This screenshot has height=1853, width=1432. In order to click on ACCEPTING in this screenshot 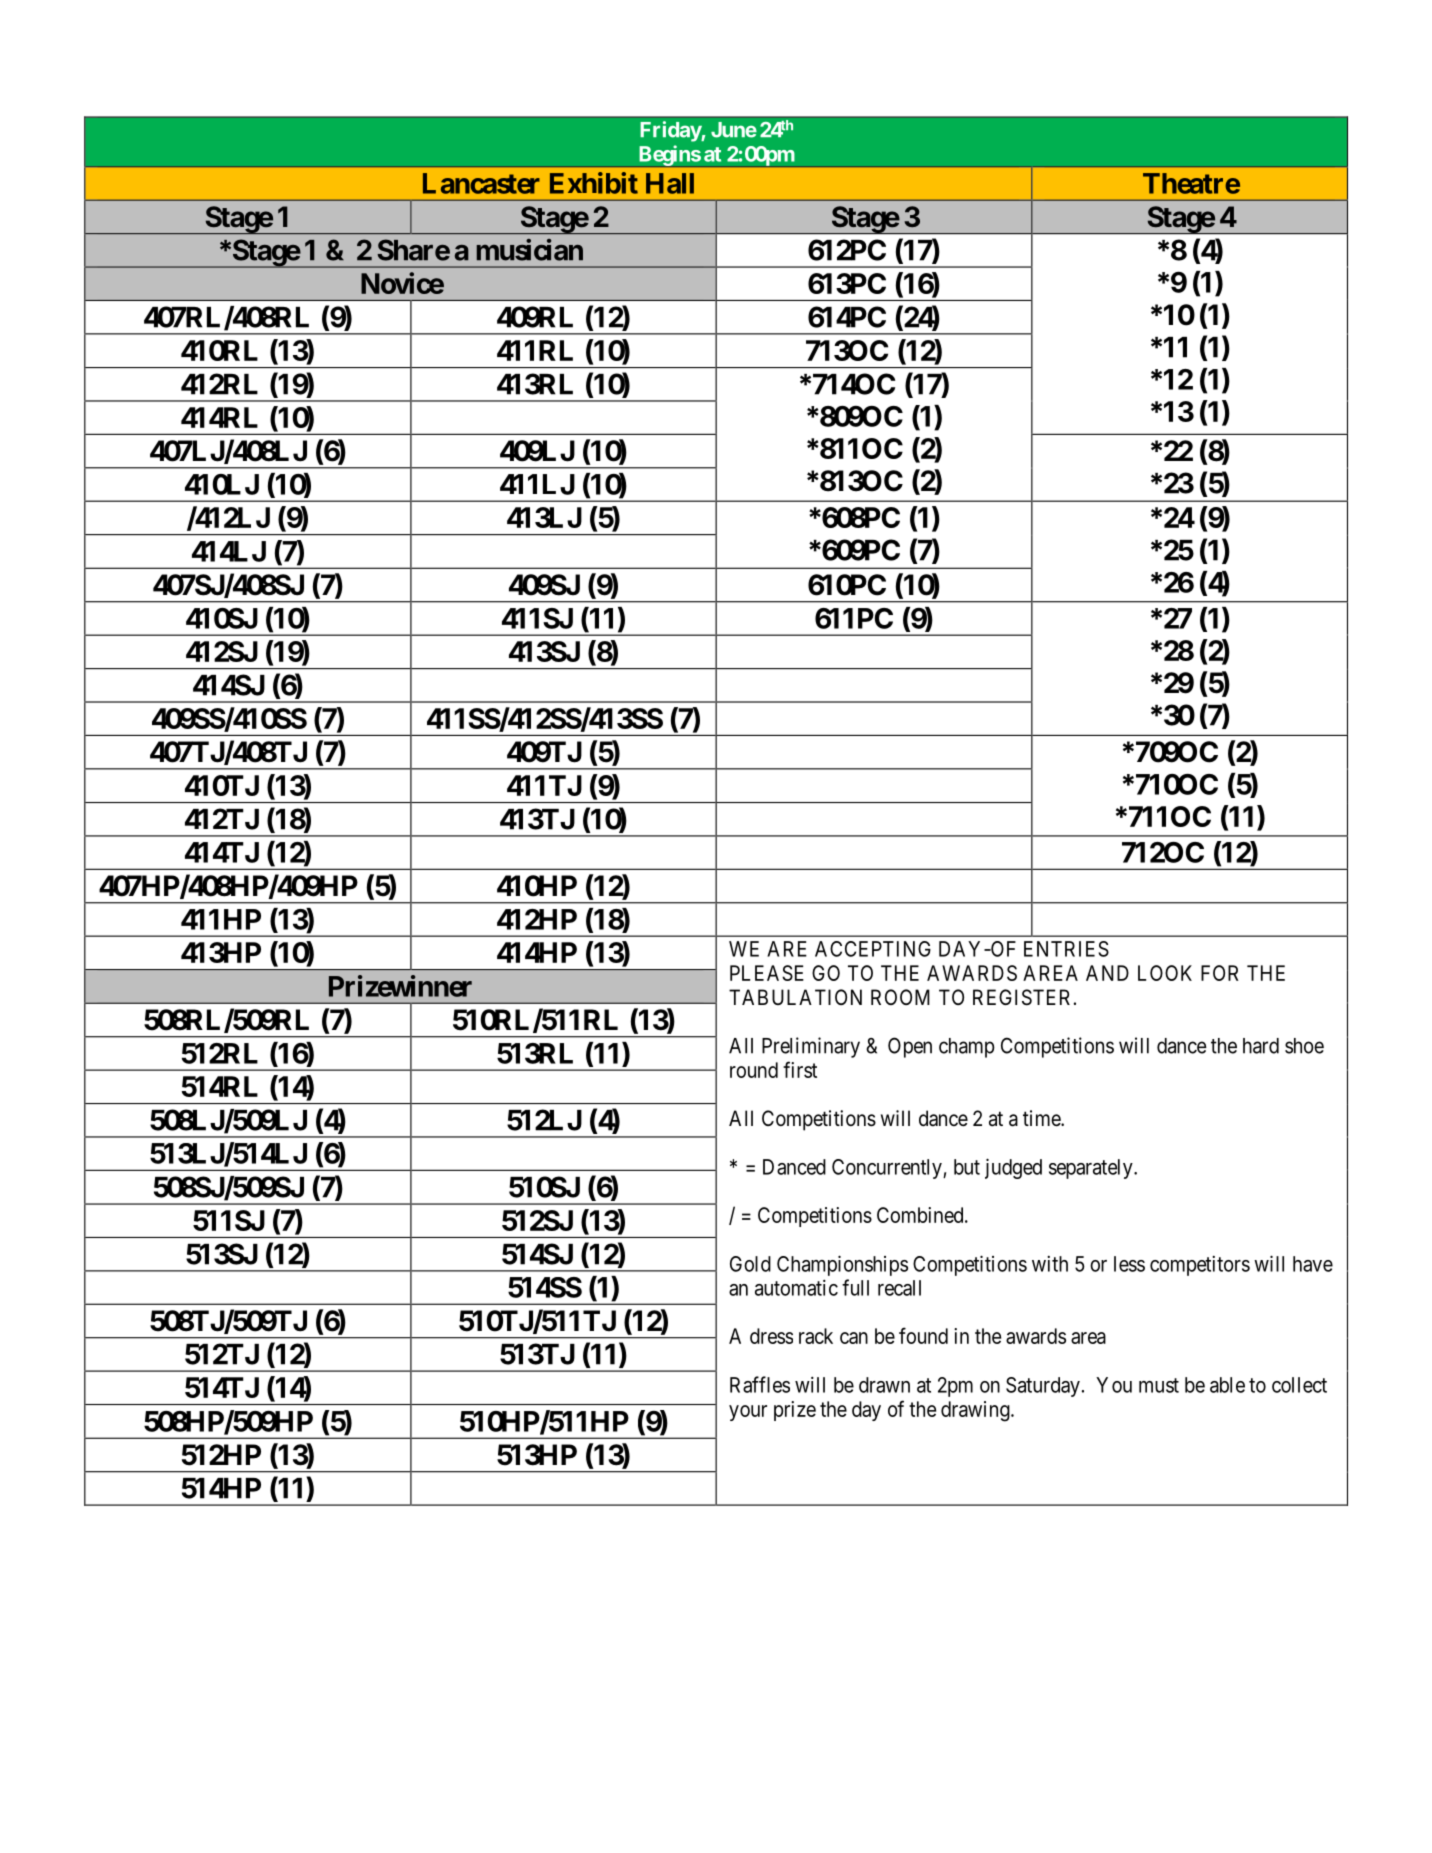, I will do `click(873, 949)`.
